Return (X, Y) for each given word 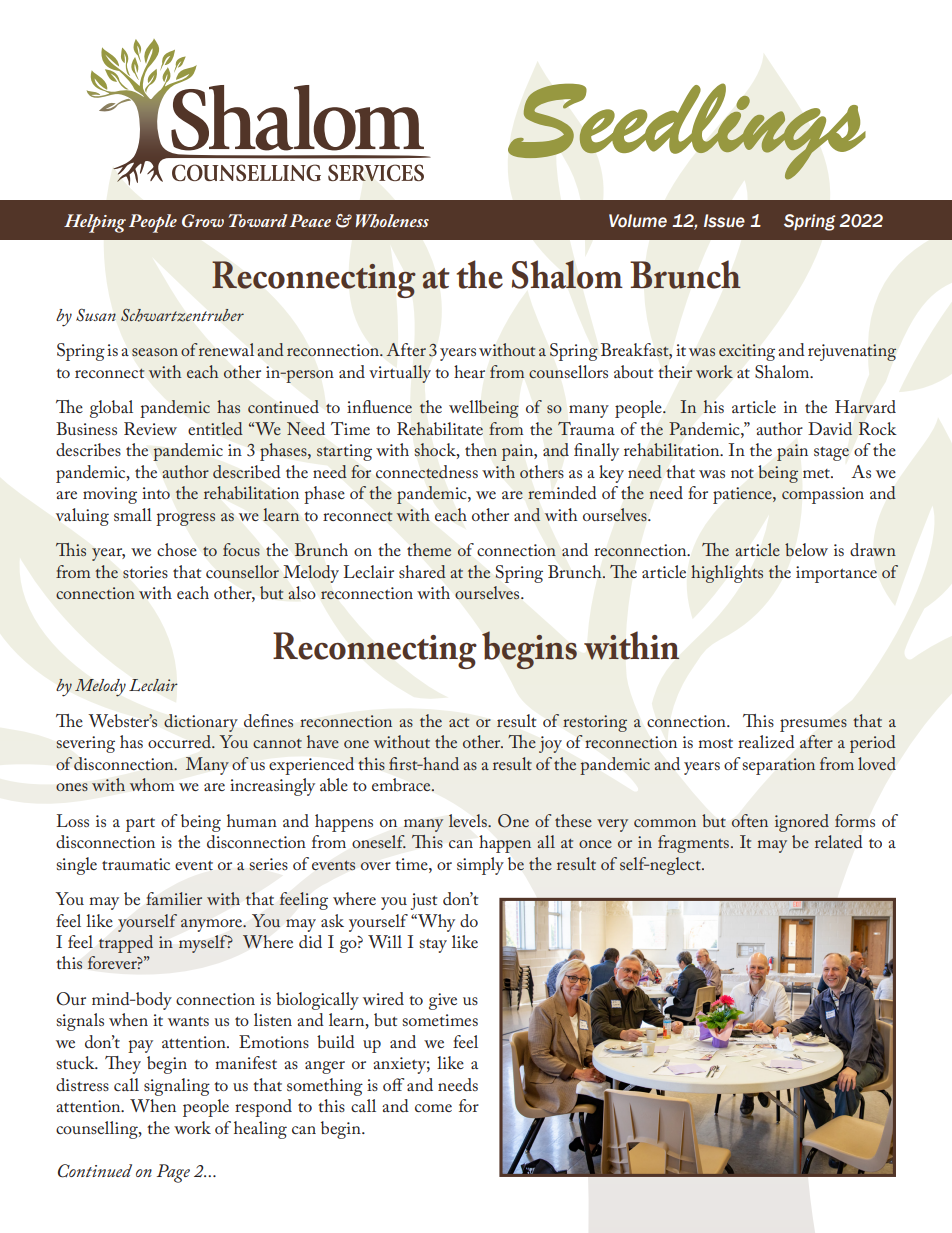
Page (173, 1173)
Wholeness (392, 221)
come (433, 1108)
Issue (724, 221)
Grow (203, 221)
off (393, 1084)
